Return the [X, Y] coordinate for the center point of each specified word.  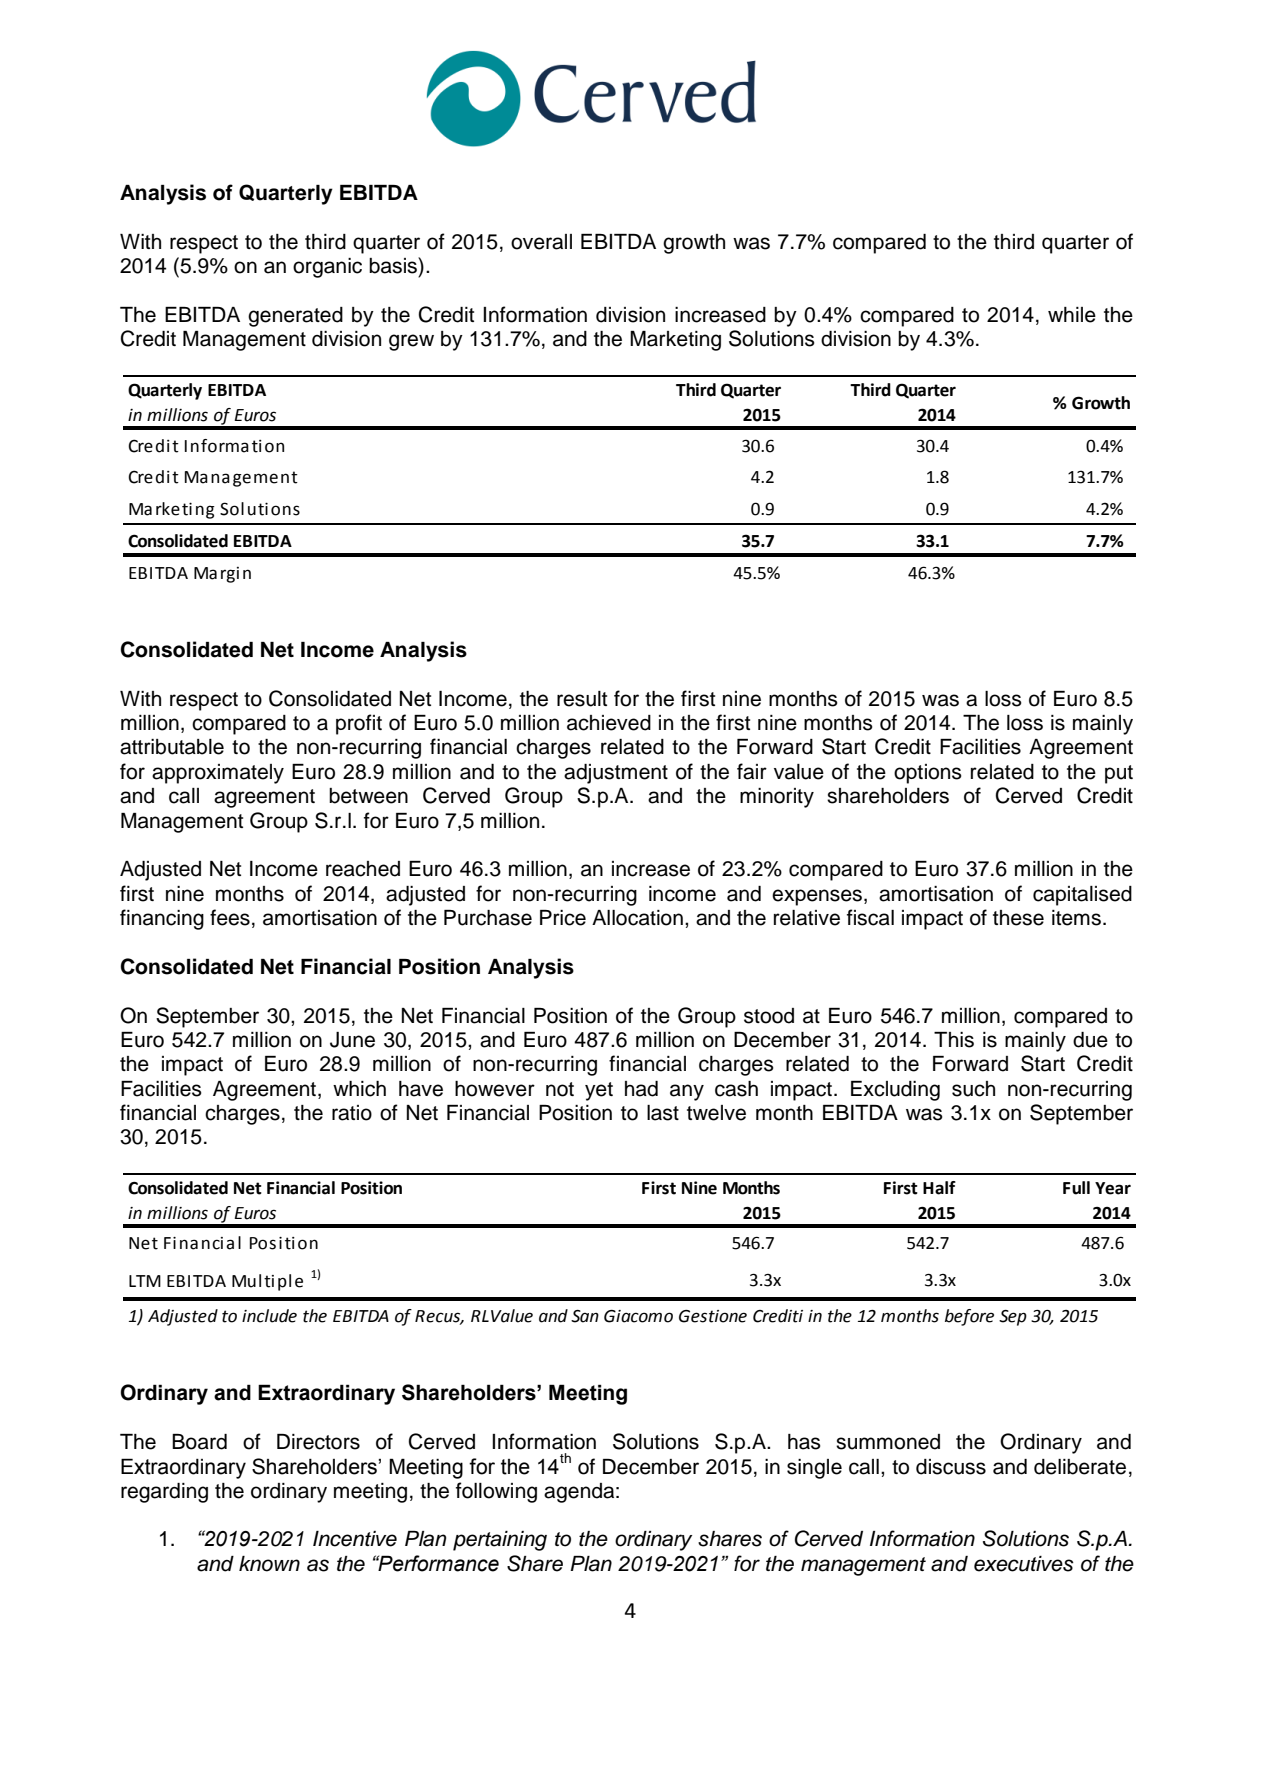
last [663, 1113]
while [1072, 315]
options [928, 774]
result [582, 699]
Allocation [637, 918]
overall [541, 242]
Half [939, 1188]
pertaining [500, 1541]
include [269, 1316]
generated [295, 317]
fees [230, 917]
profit [359, 724]
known [269, 1564]
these [1018, 918]
